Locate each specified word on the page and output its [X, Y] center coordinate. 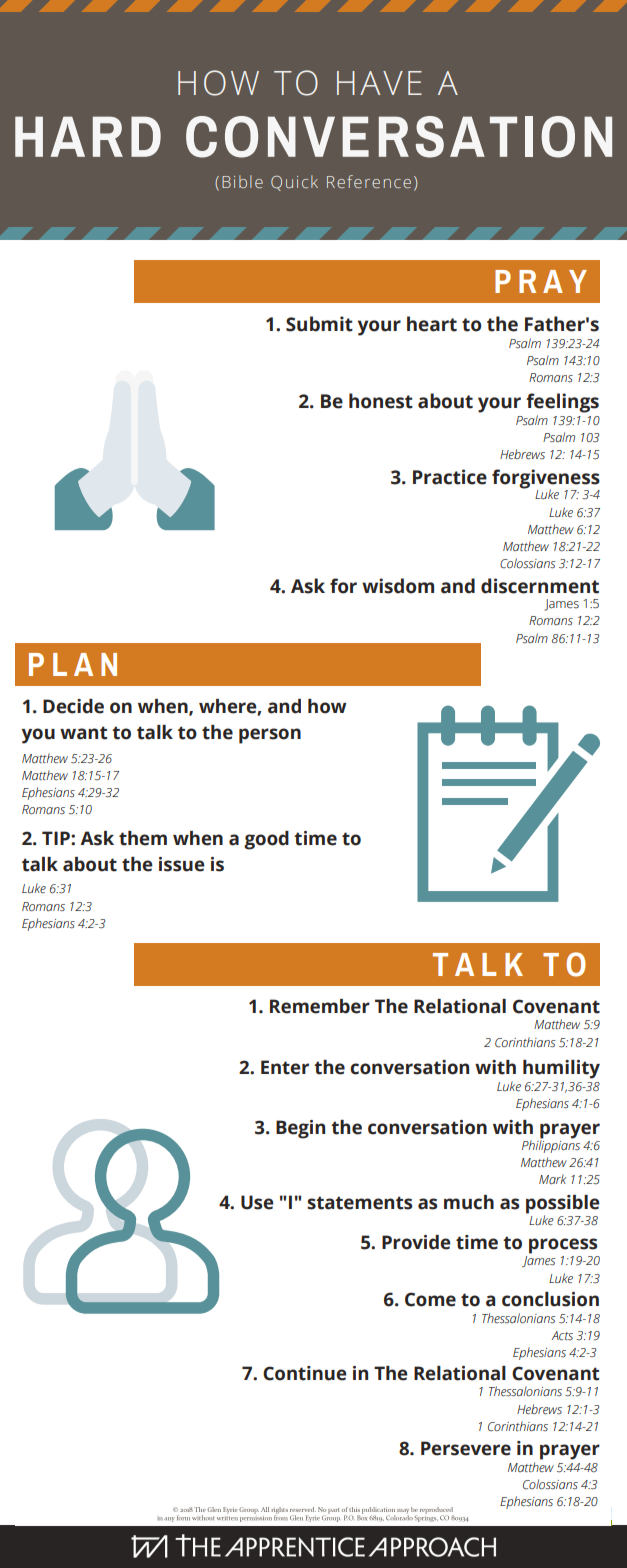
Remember [320, 1006]
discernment [540, 586]
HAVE [379, 83]
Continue [305, 1373]
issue [182, 864]
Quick [294, 183]
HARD [88, 136]
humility [561, 1069]
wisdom [398, 586]
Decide [73, 706]
